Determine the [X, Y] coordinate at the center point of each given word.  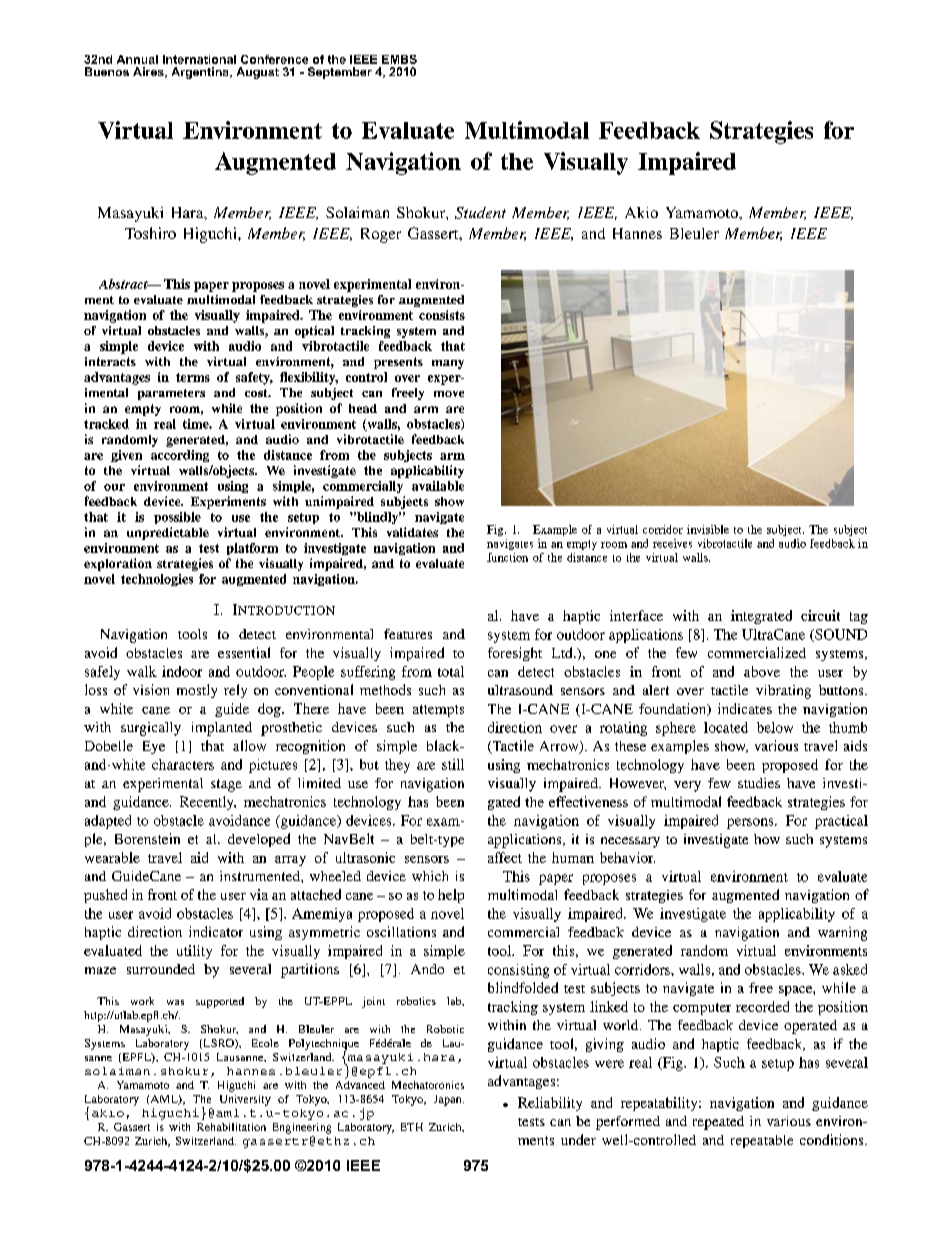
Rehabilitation [231, 1127]
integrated [761, 617]
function [507, 557]
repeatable [762, 1141]
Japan [449, 1100]
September [340, 73]
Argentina [201, 73]
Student [480, 213]
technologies [157, 580]
